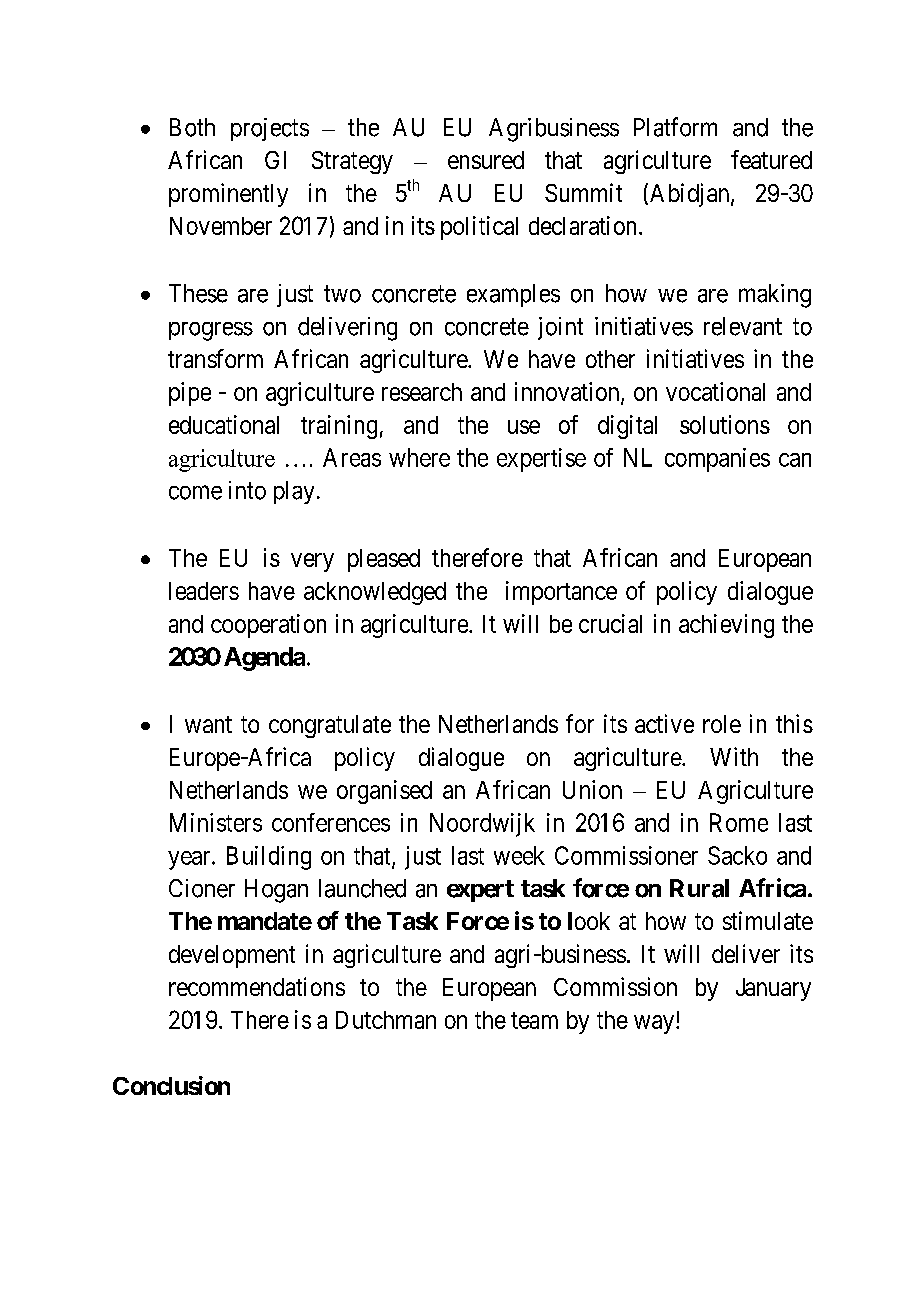 This page has width=924, height=1308. I want to click on importance, so click(561, 593).
